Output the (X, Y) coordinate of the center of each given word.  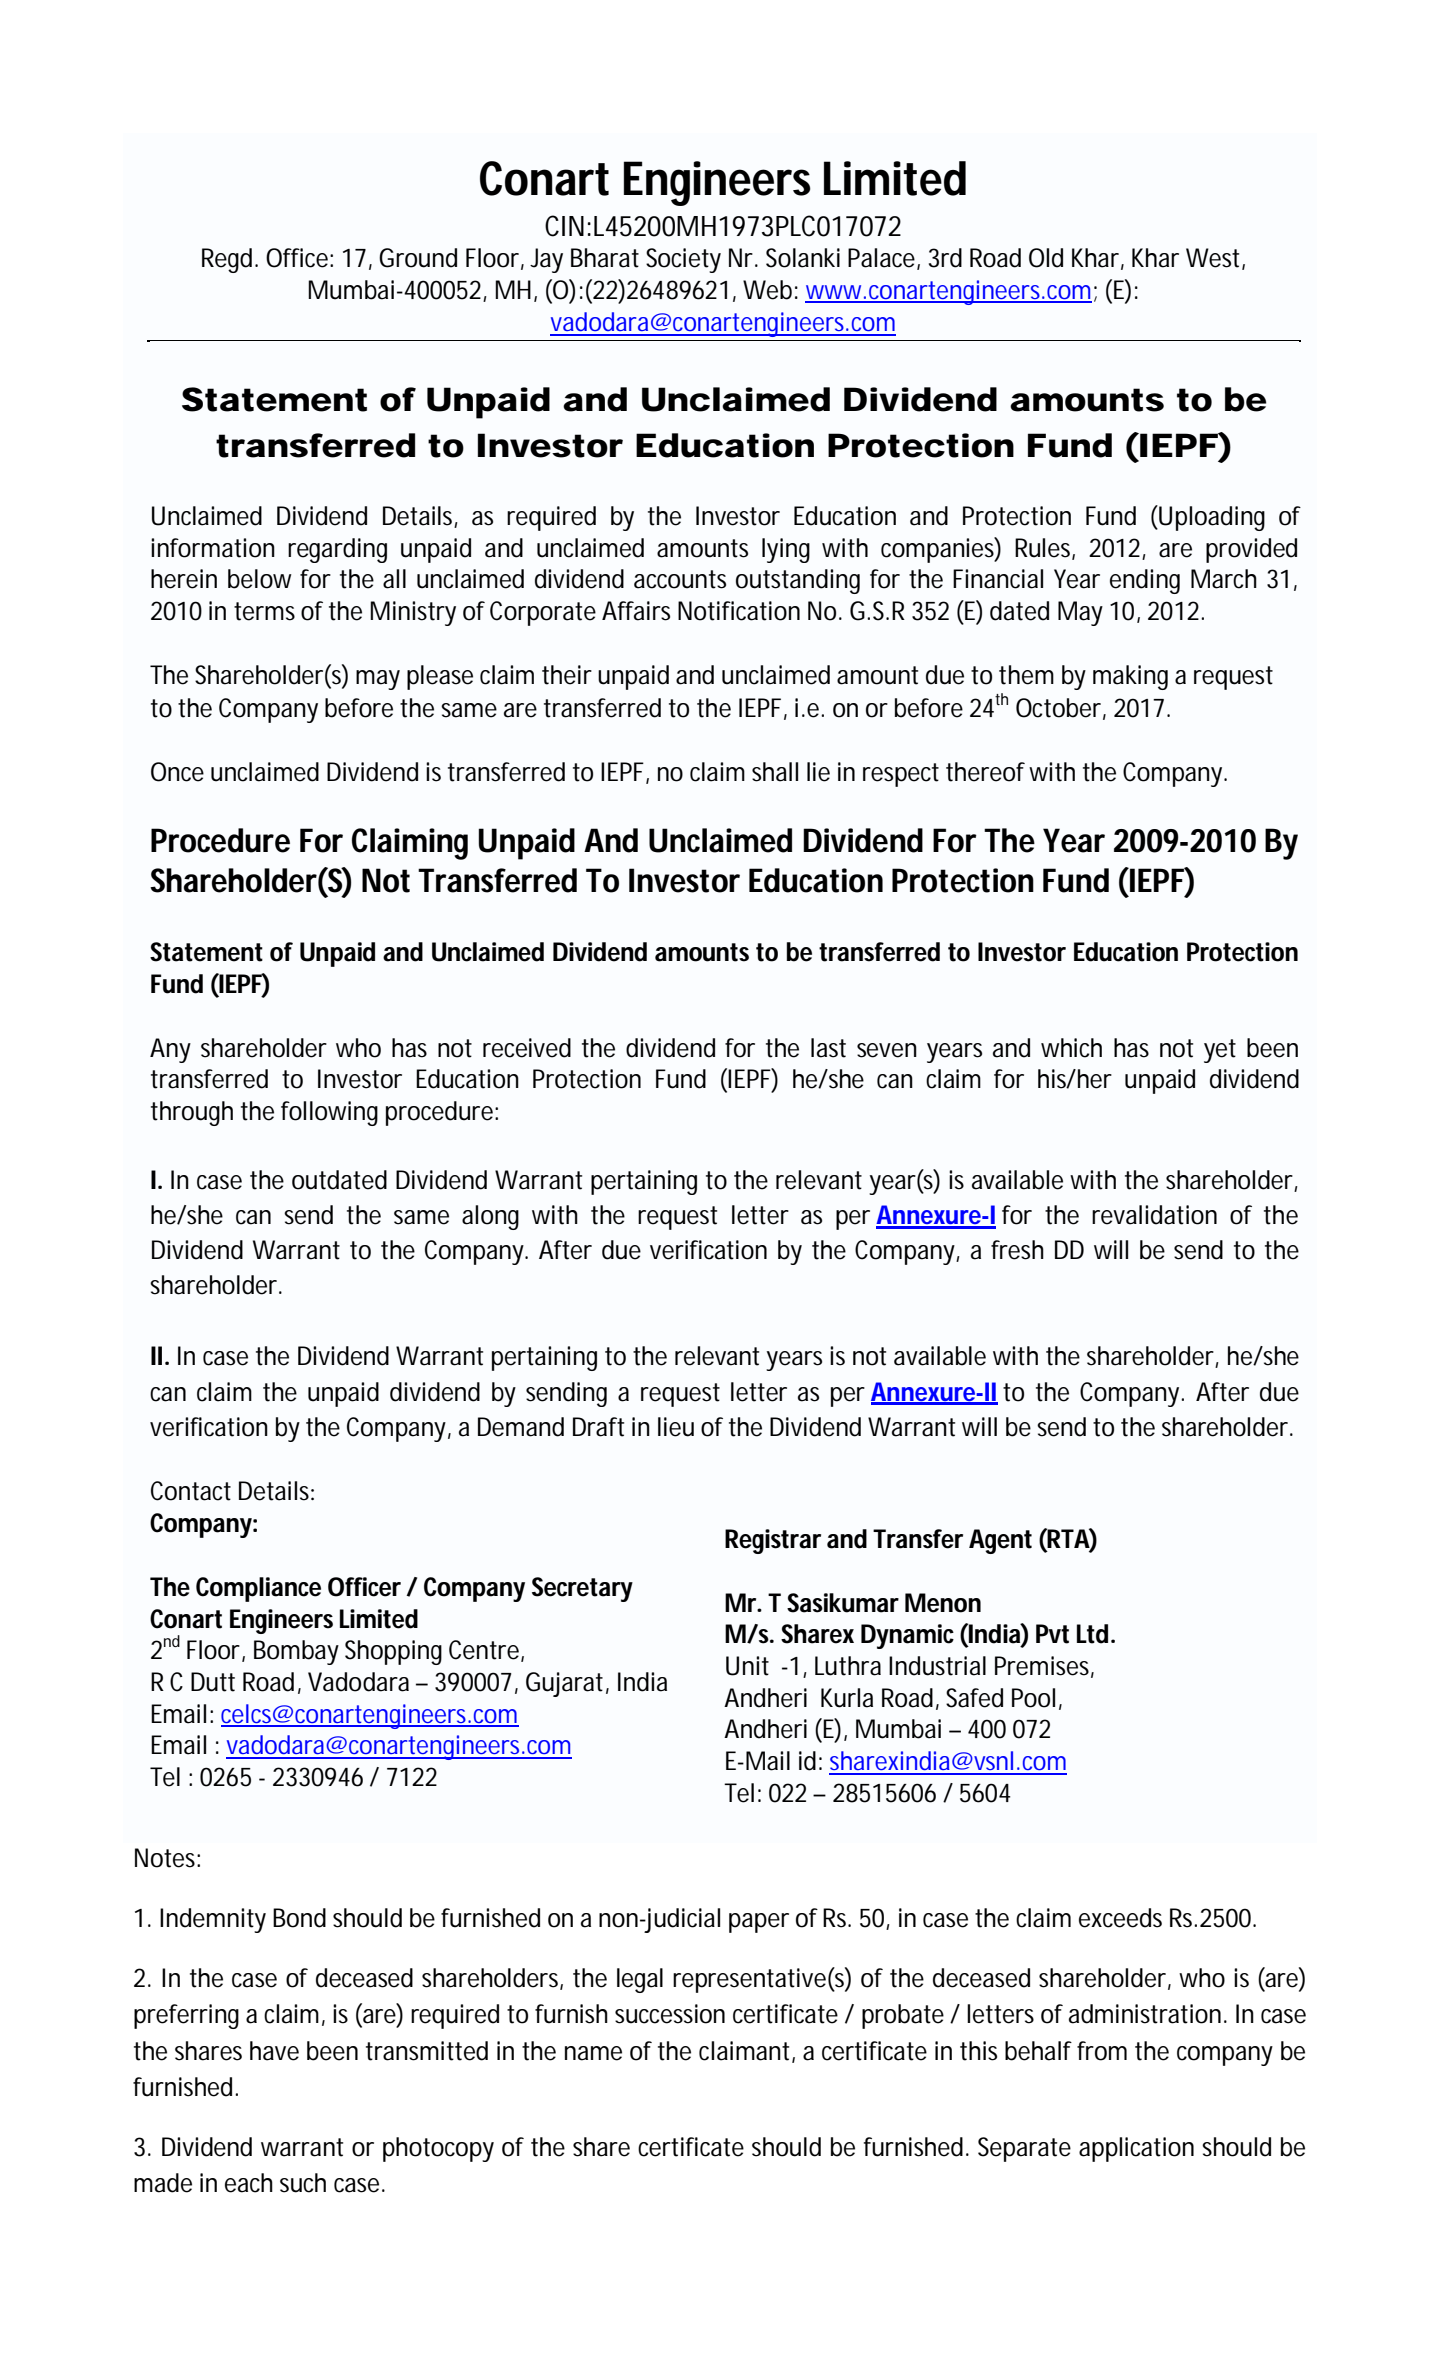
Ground (418, 258)
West (1215, 259)
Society (683, 260)
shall (775, 772)
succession (670, 2014)
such (303, 2183)
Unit (747, 1666)
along (490, 1217)
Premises (1044, 1667)
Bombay (296, 1652)
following (329, 1113)
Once (177, 772)
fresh (1017, 1250)
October (1061, 708)
